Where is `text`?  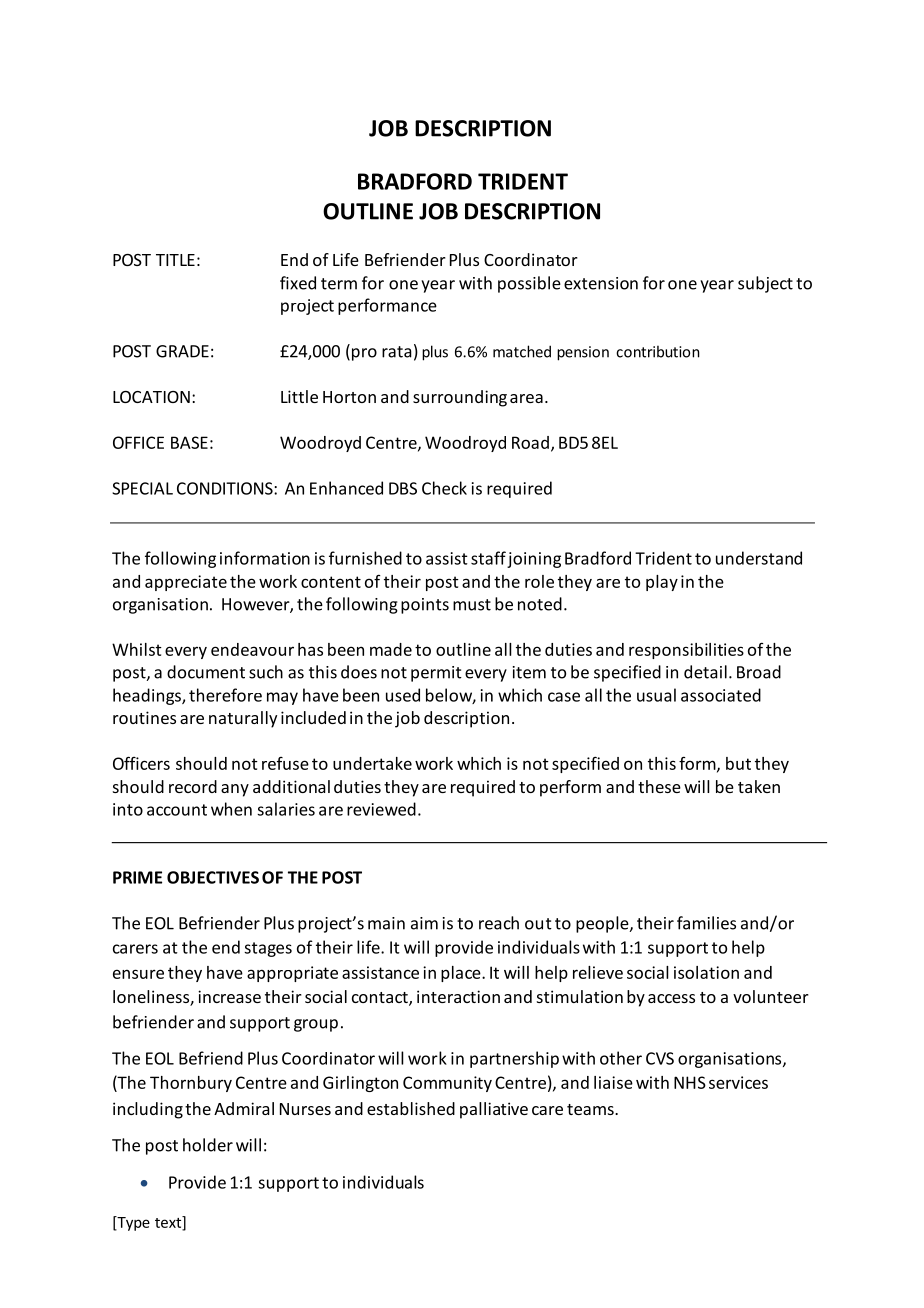
text is located at coordinates (169, 1223).
